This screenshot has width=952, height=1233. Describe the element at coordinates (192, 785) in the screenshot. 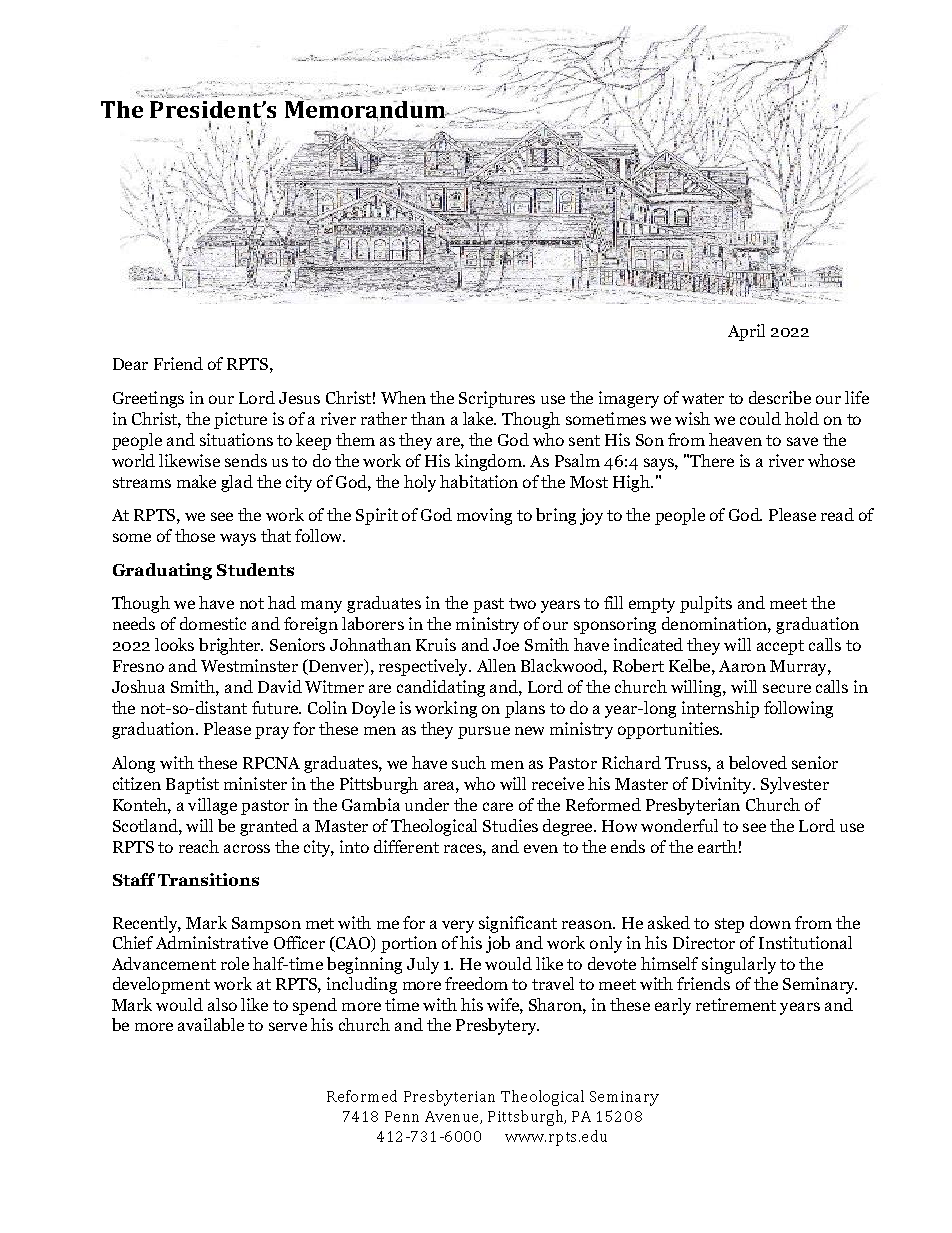

I see `Baptist` at that location.
